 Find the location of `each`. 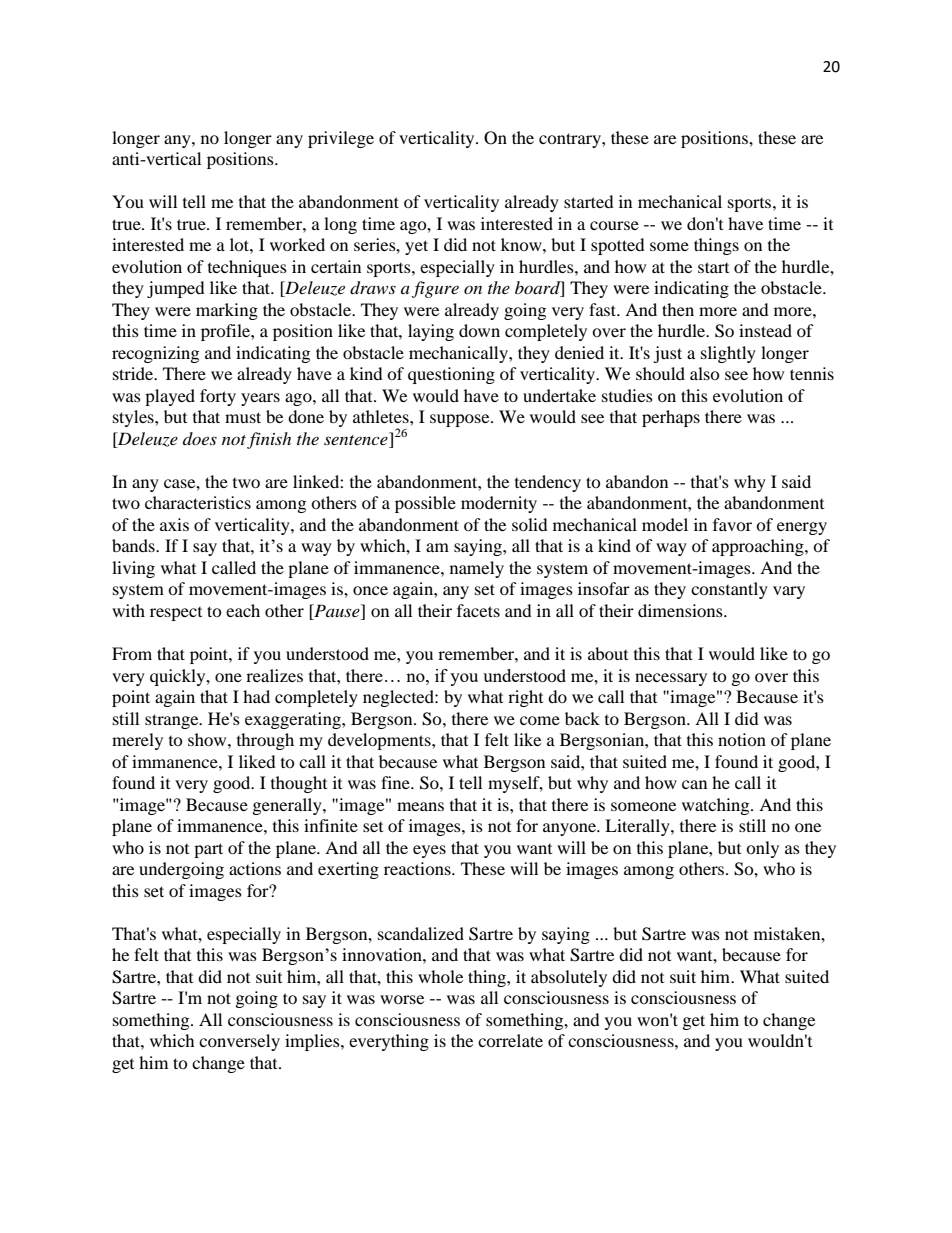

each is located at coordinates (243, 610).
